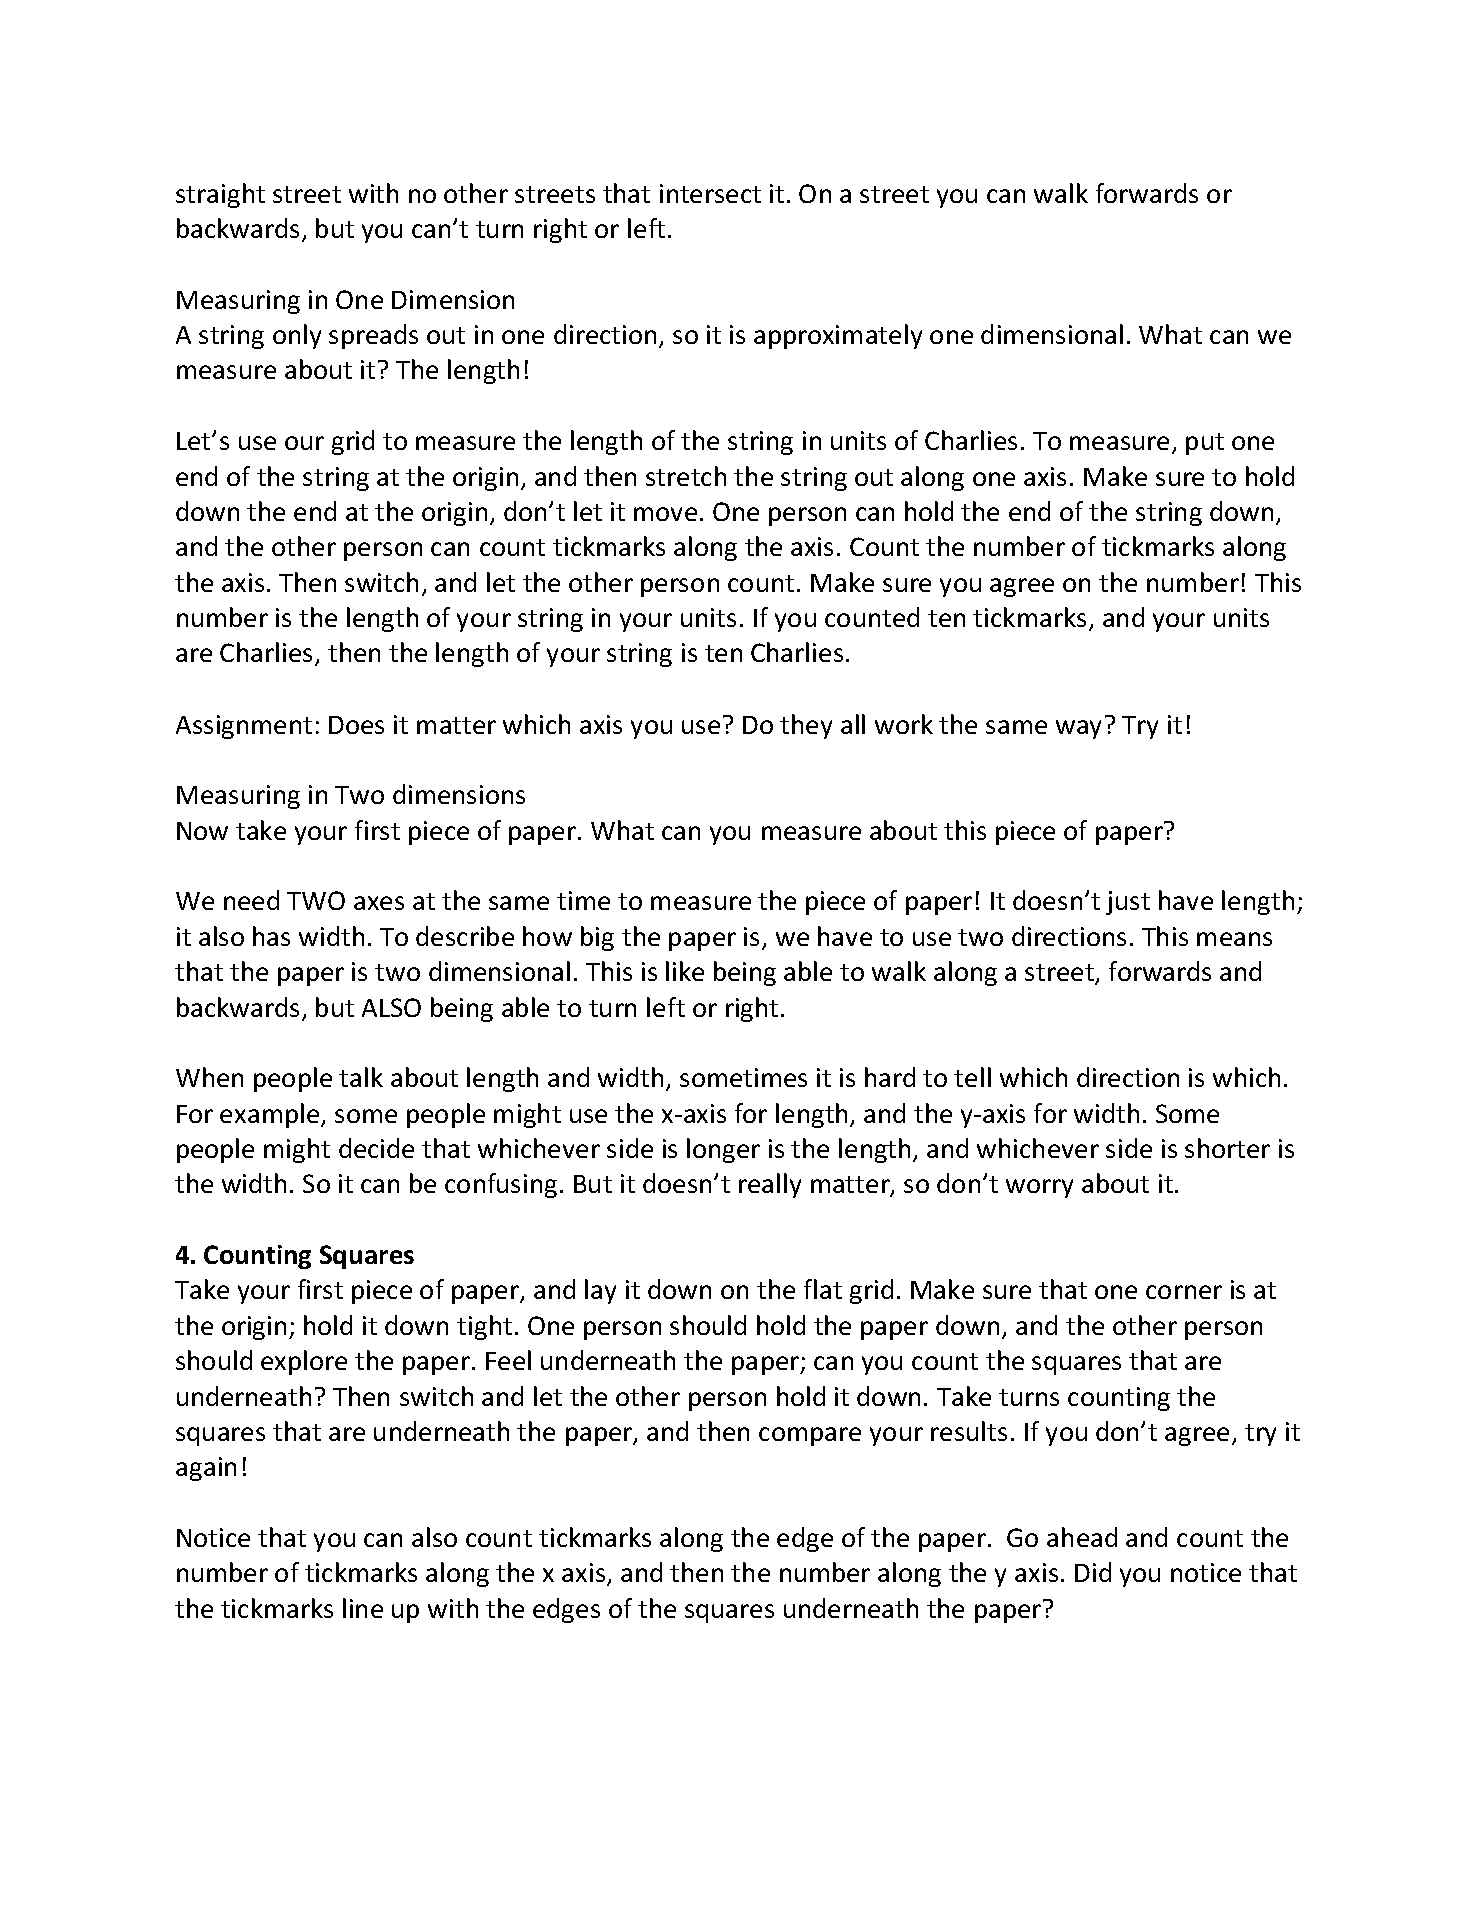  What do you see at coordinates (220, 195) in the image?
I see `straight` at bounding box center [220, 195].
